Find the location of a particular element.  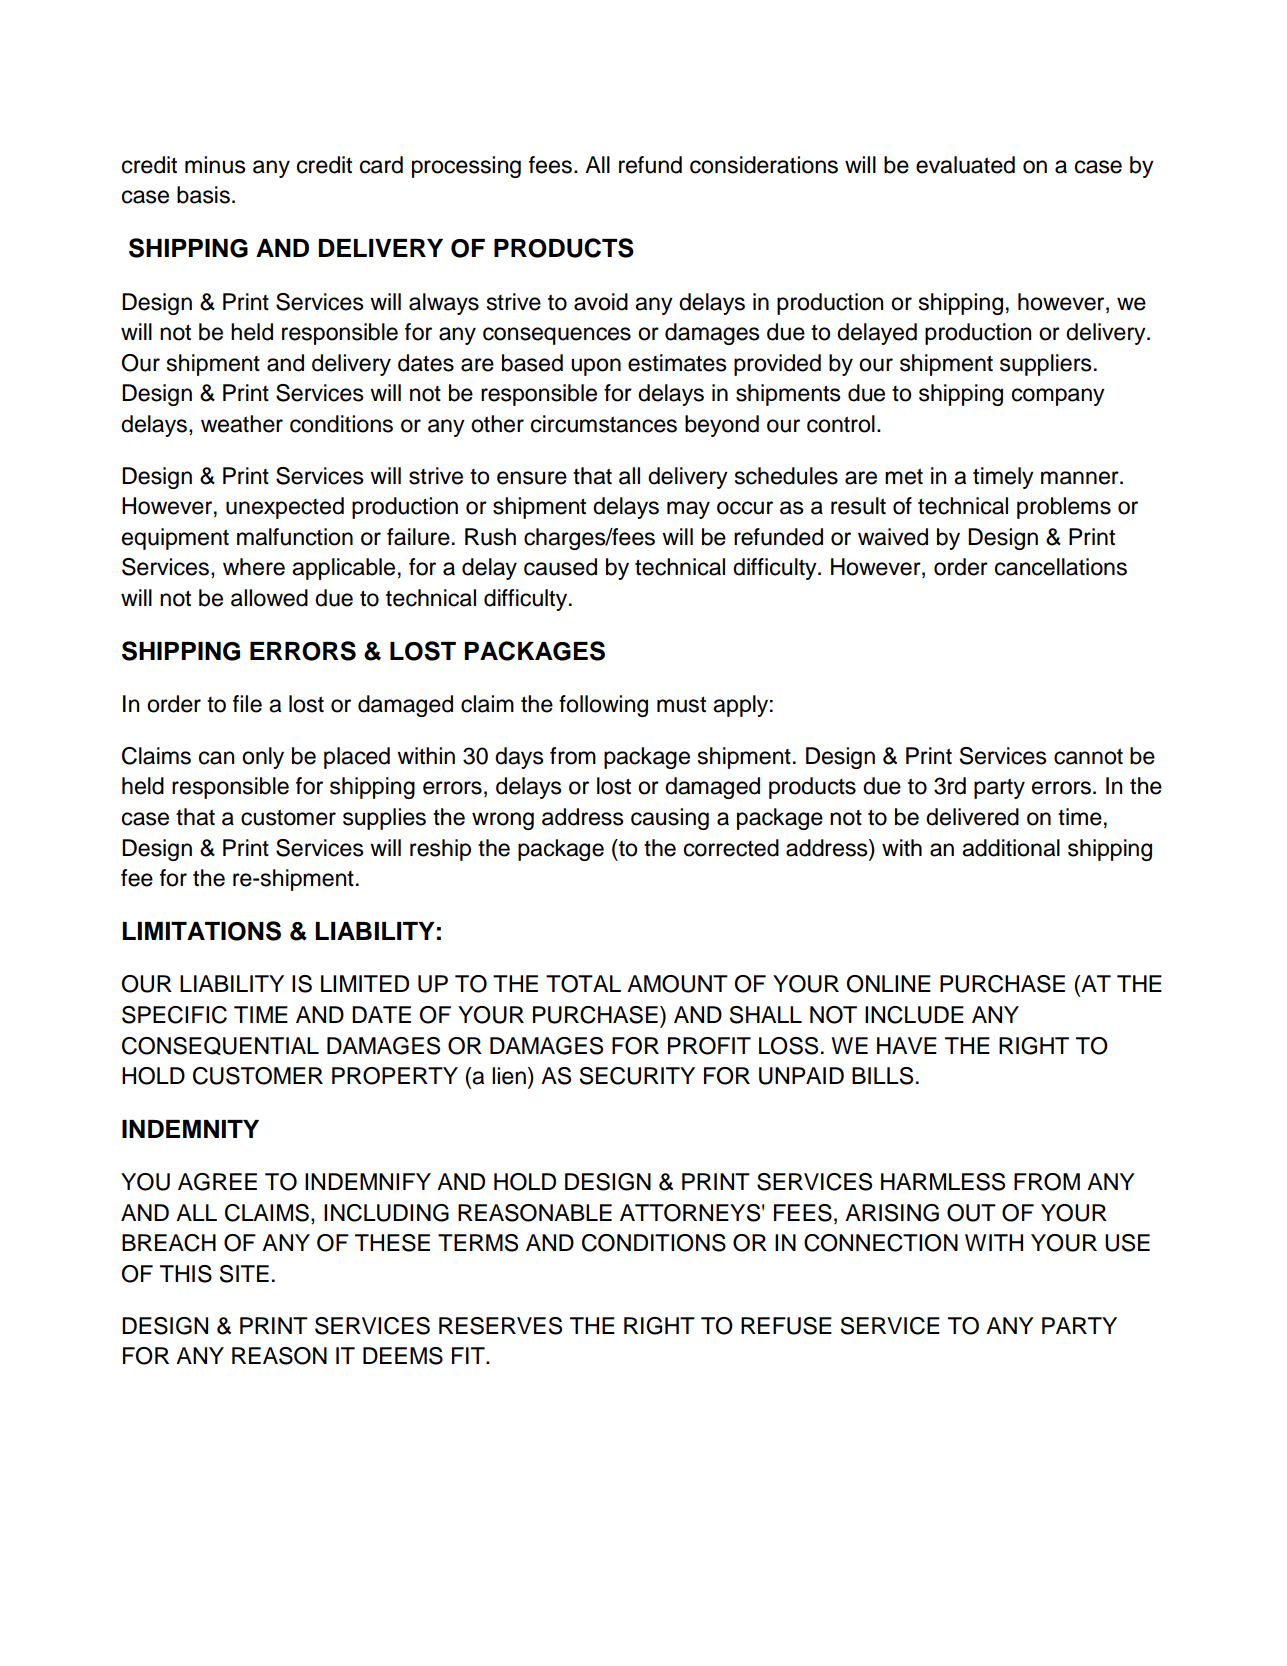

delivered is located at coordinates (972, 817).
